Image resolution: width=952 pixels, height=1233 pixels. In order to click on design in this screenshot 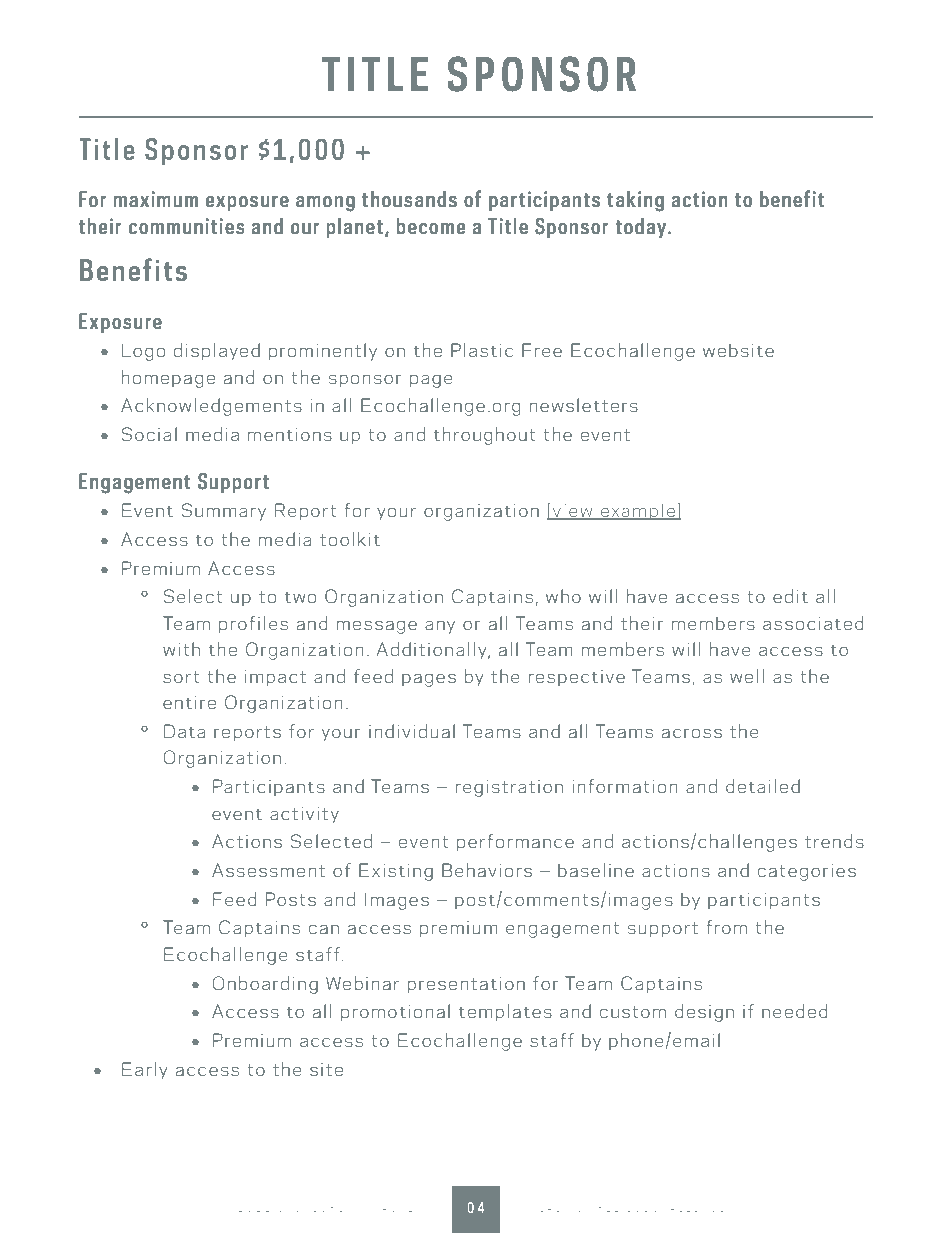, I will do `click(704, 1013)`.
